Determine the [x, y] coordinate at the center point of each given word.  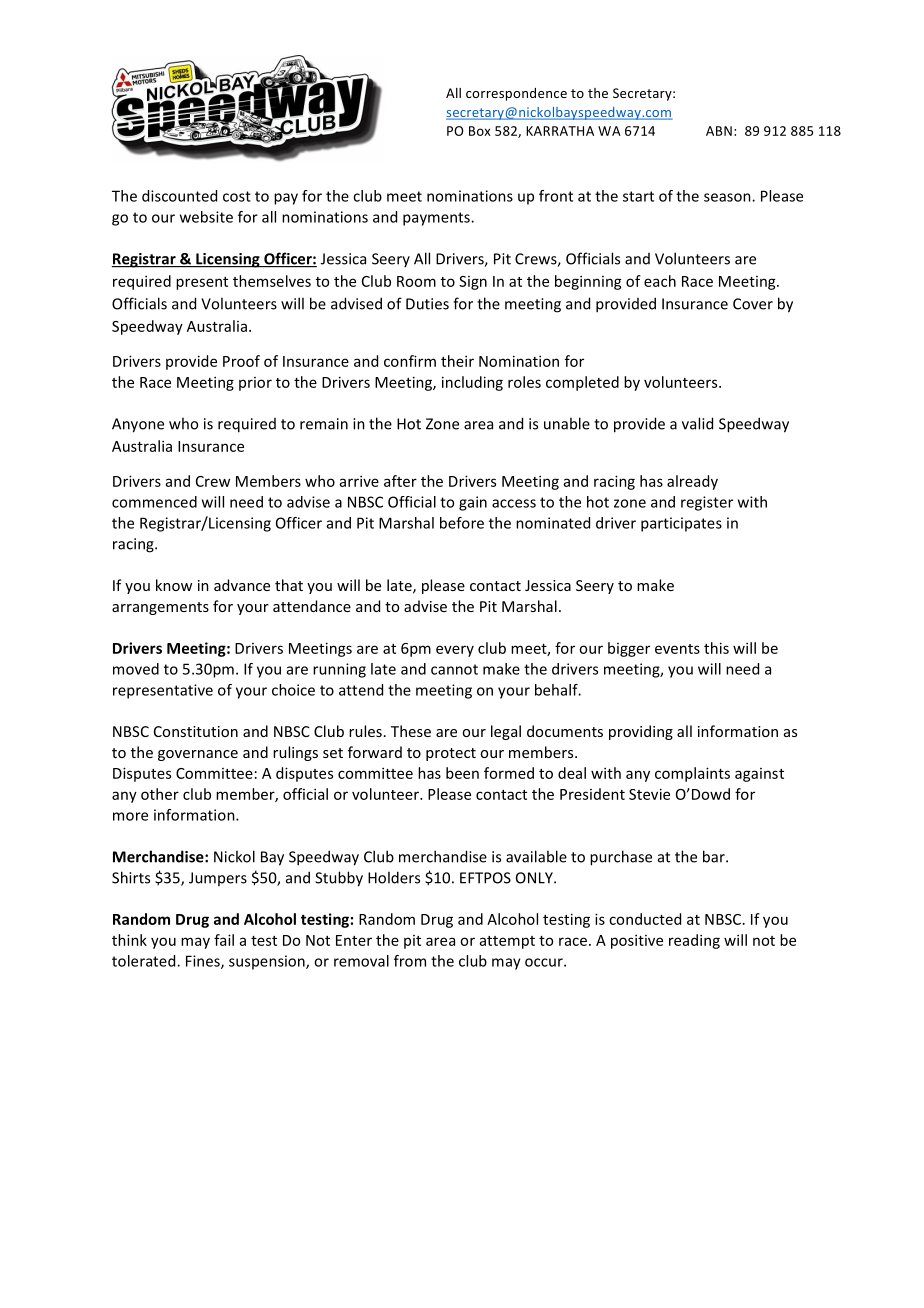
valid [697, 423]
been [462, 773]
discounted [179, 196]
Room [416, 281]
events [677, 649]
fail [224, 940]
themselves [272, 281]
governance [198, 755]
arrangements [160, 608]
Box [480, 131]
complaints [692, 774]
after [400, 481]
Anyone [138, 425]
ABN [719, 131]
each [660, 281]
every [455, 651]
